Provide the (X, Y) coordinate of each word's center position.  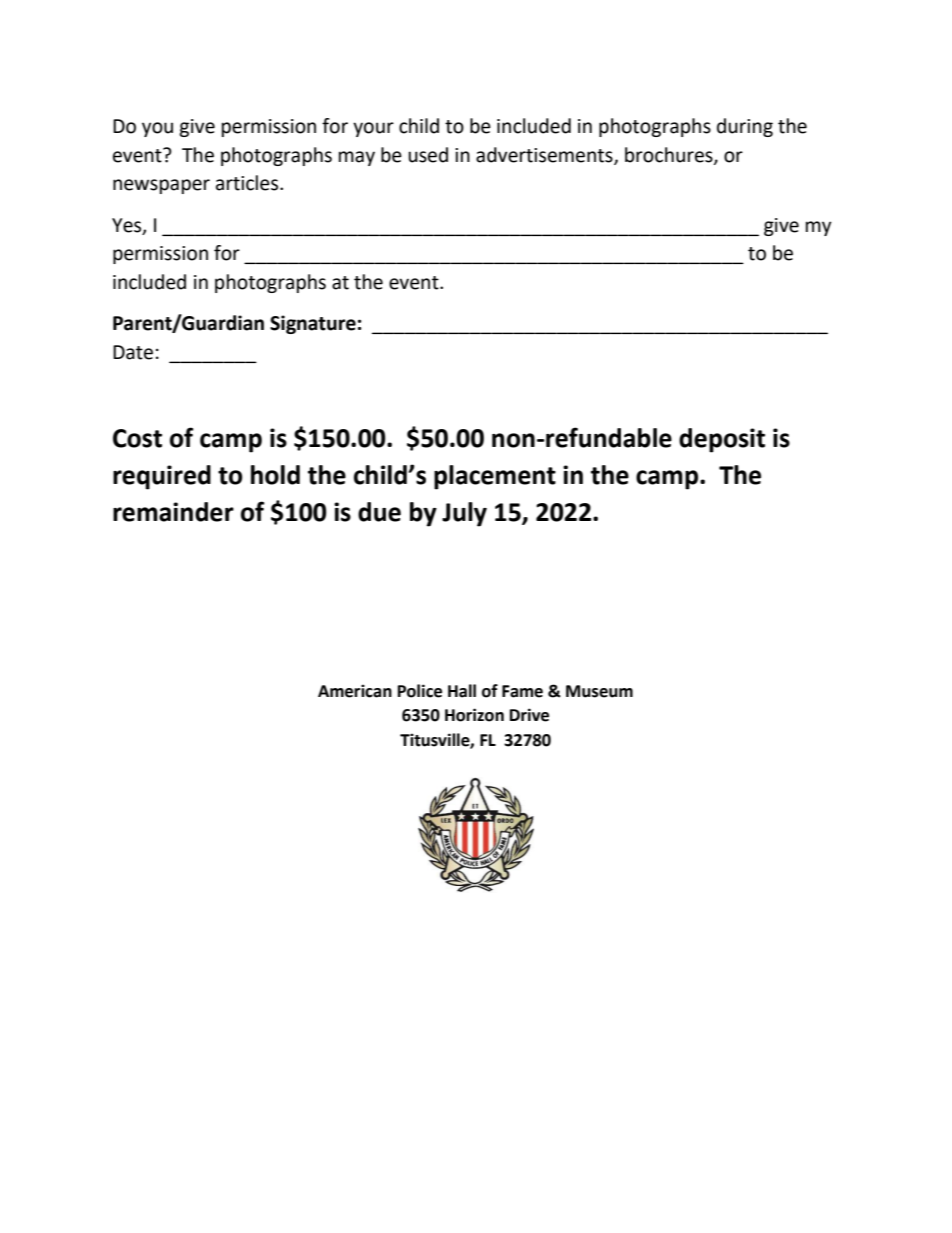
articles (248, 183)
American (355, 691)
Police (420, 691)
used (428, 155)
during (745, 127)
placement (495, 477)
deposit (722, 440)
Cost (137, 438)
